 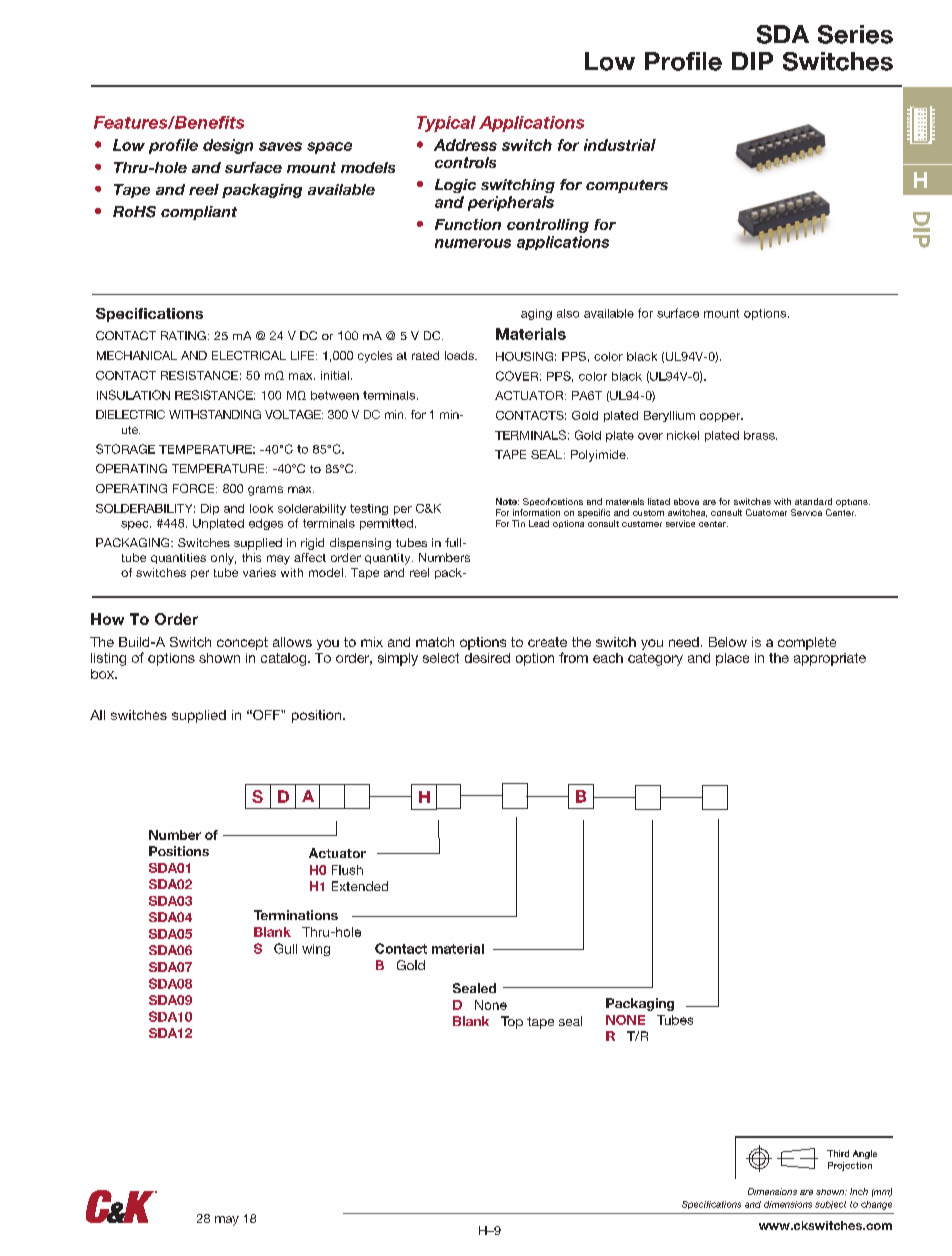 What do you see at coordinates (425, 355) in the screenshot?
I see `rated` at bounding box center [425, 355].
